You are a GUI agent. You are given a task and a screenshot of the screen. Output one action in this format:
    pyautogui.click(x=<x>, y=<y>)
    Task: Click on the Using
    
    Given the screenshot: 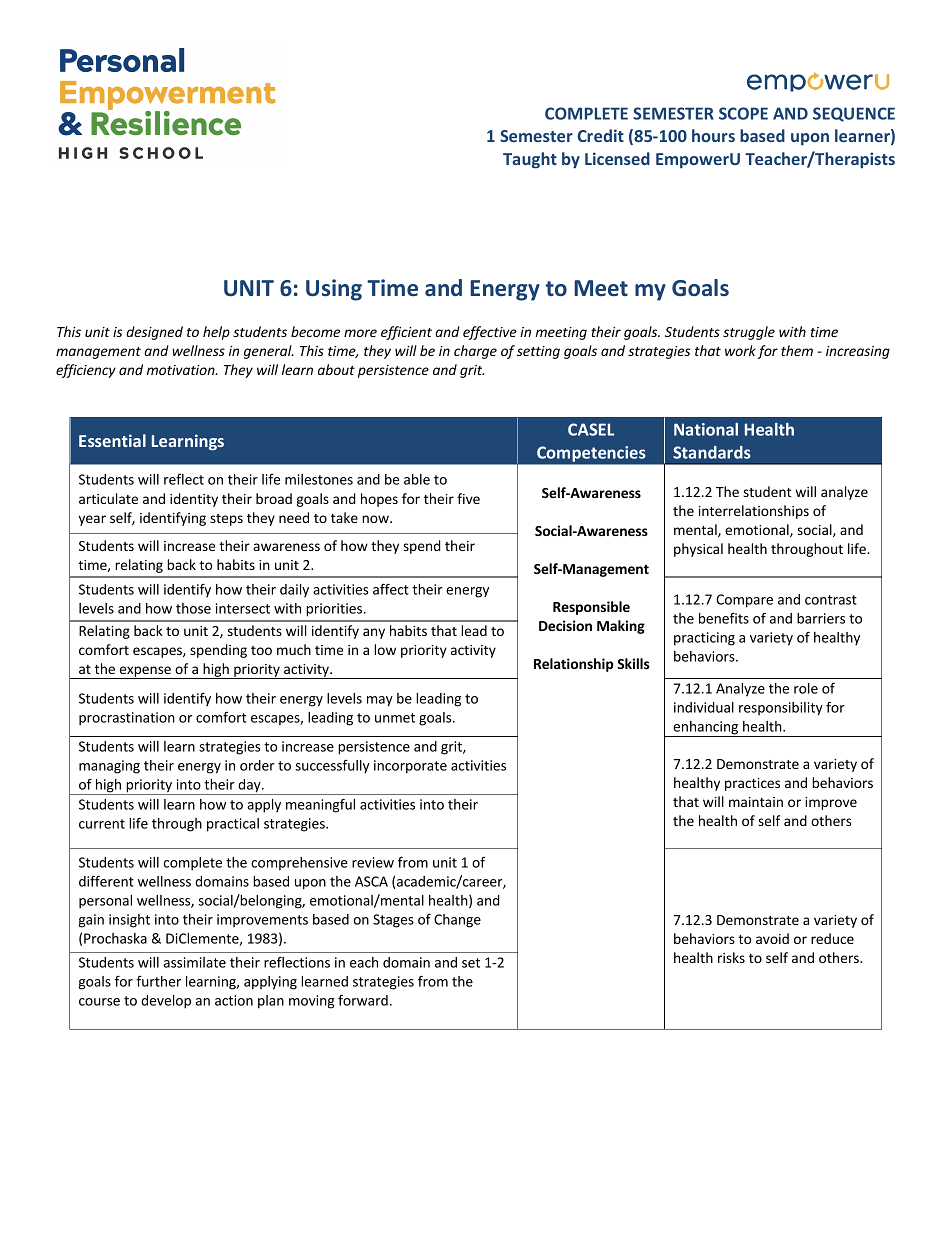 What is the action you would take?
    pyautogui.click(x=334, y=290)
